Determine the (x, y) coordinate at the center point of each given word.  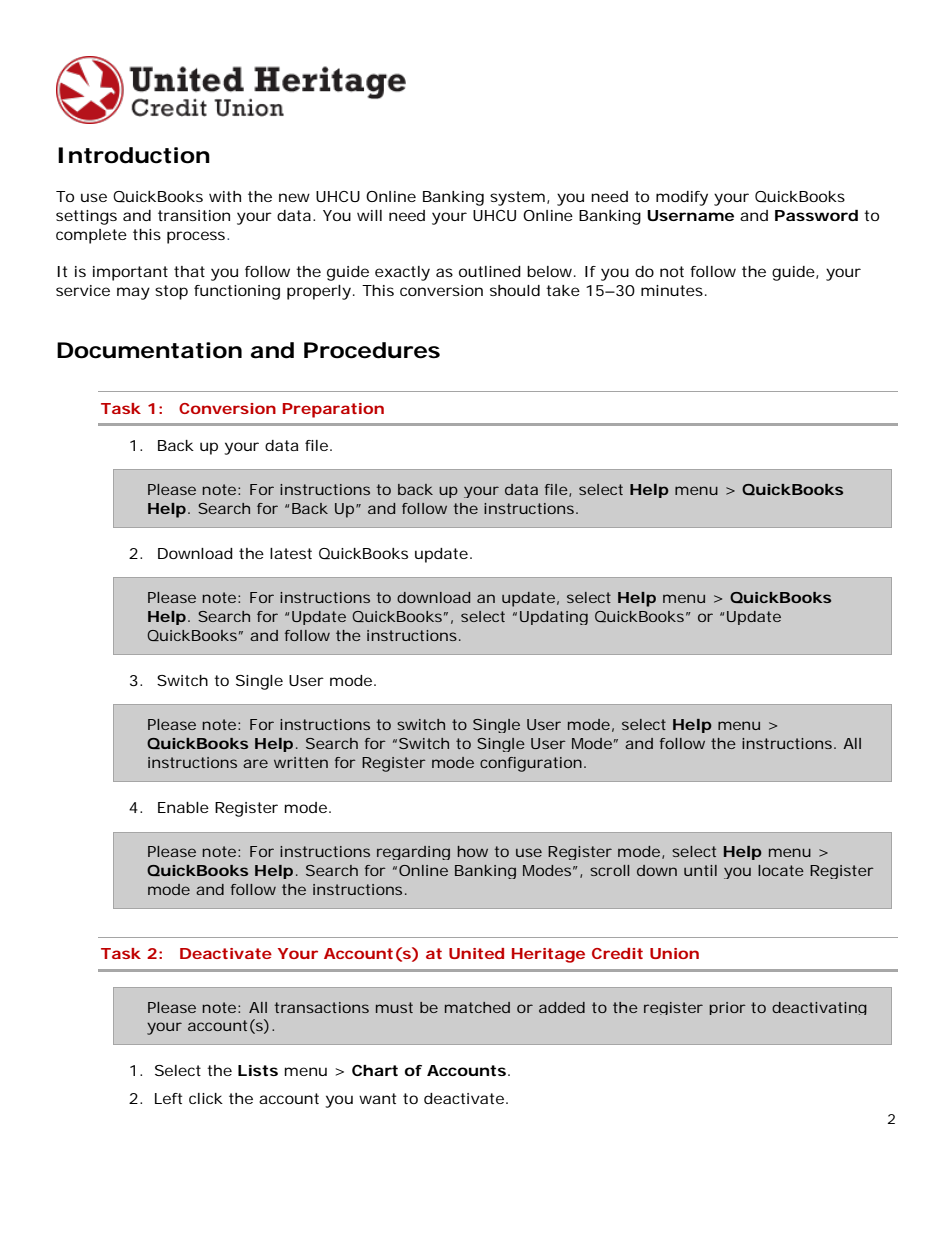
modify (682, 198)
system (517, 198)
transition (194, 215)
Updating (554, 618)
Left (168, 1098)
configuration (531, 764)
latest (291, 553)
